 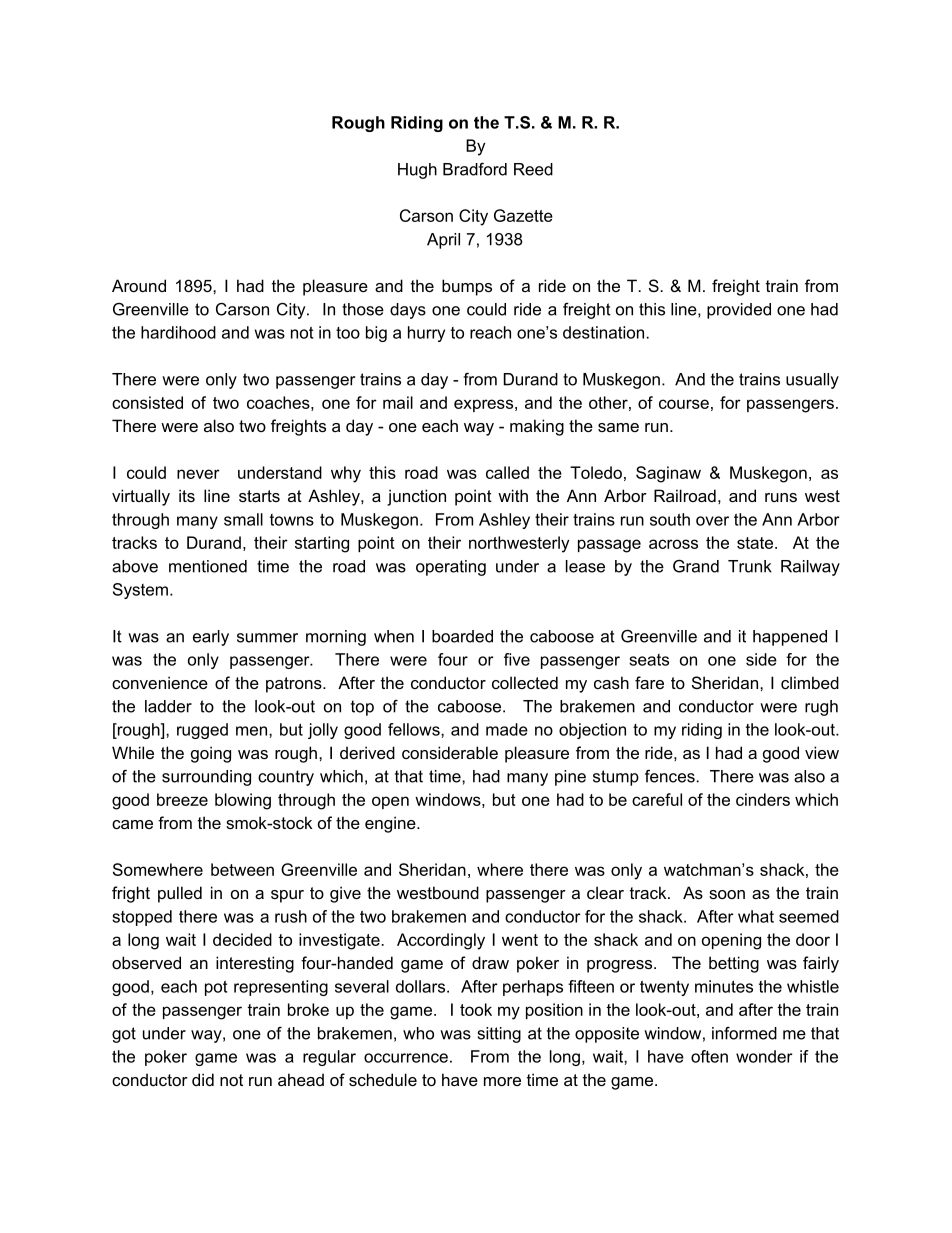 What do you see at coordinates (739, 311) in the screenshot?
I see `provided` at bounding box center [739, 311].
